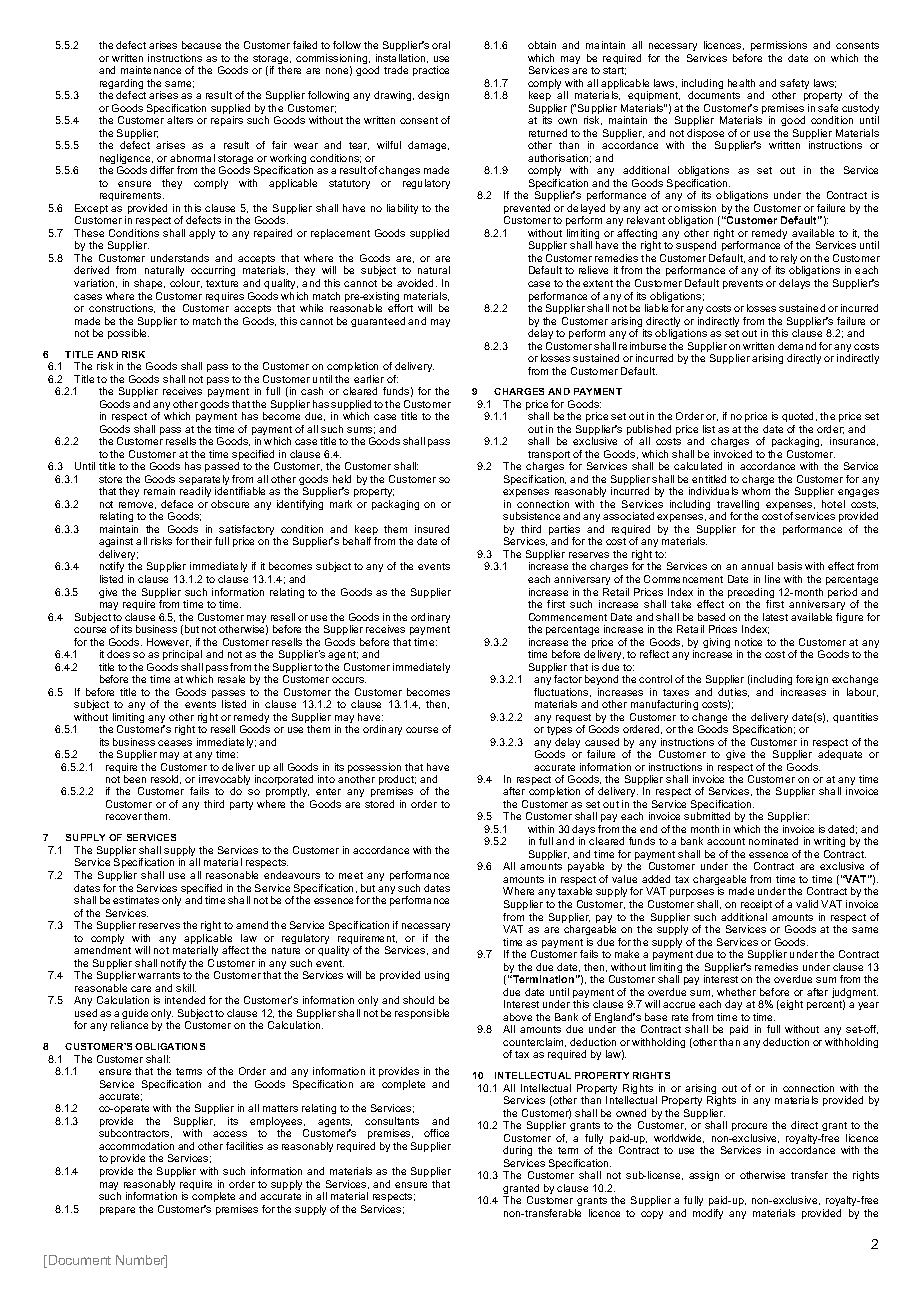 The image size is (924, 1308). What do you see at coordinates (128, 334) in the screenshot?
I see `possible` at bounding box center [128, 334].
